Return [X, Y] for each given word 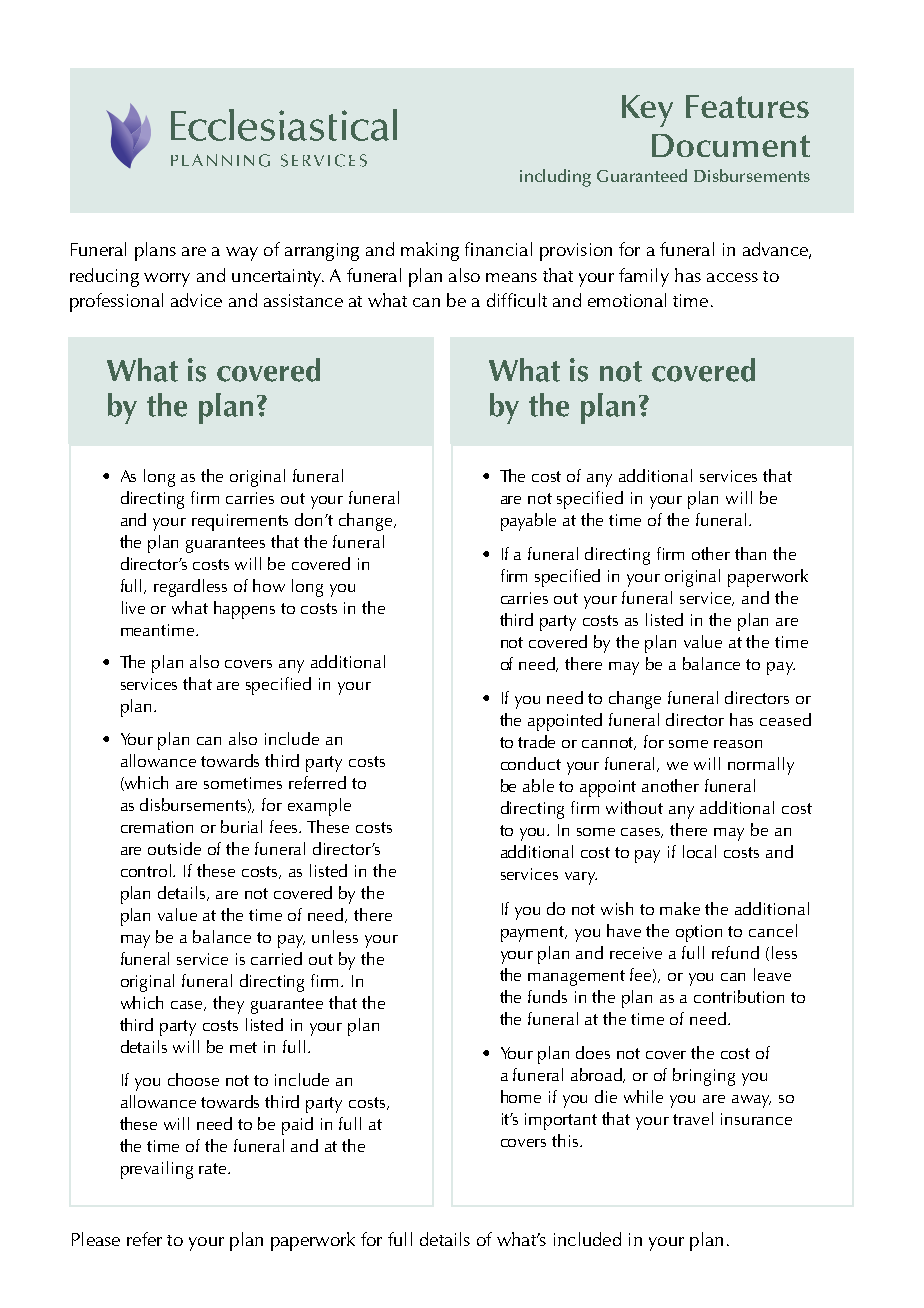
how [269, 585]
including [555, 178]
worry [167, 280]
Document [731, 145]
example [319, 807]
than [750, 553]
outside [174, 848]
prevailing [157, 1170]
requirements [240, 522]
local [699, 851]
